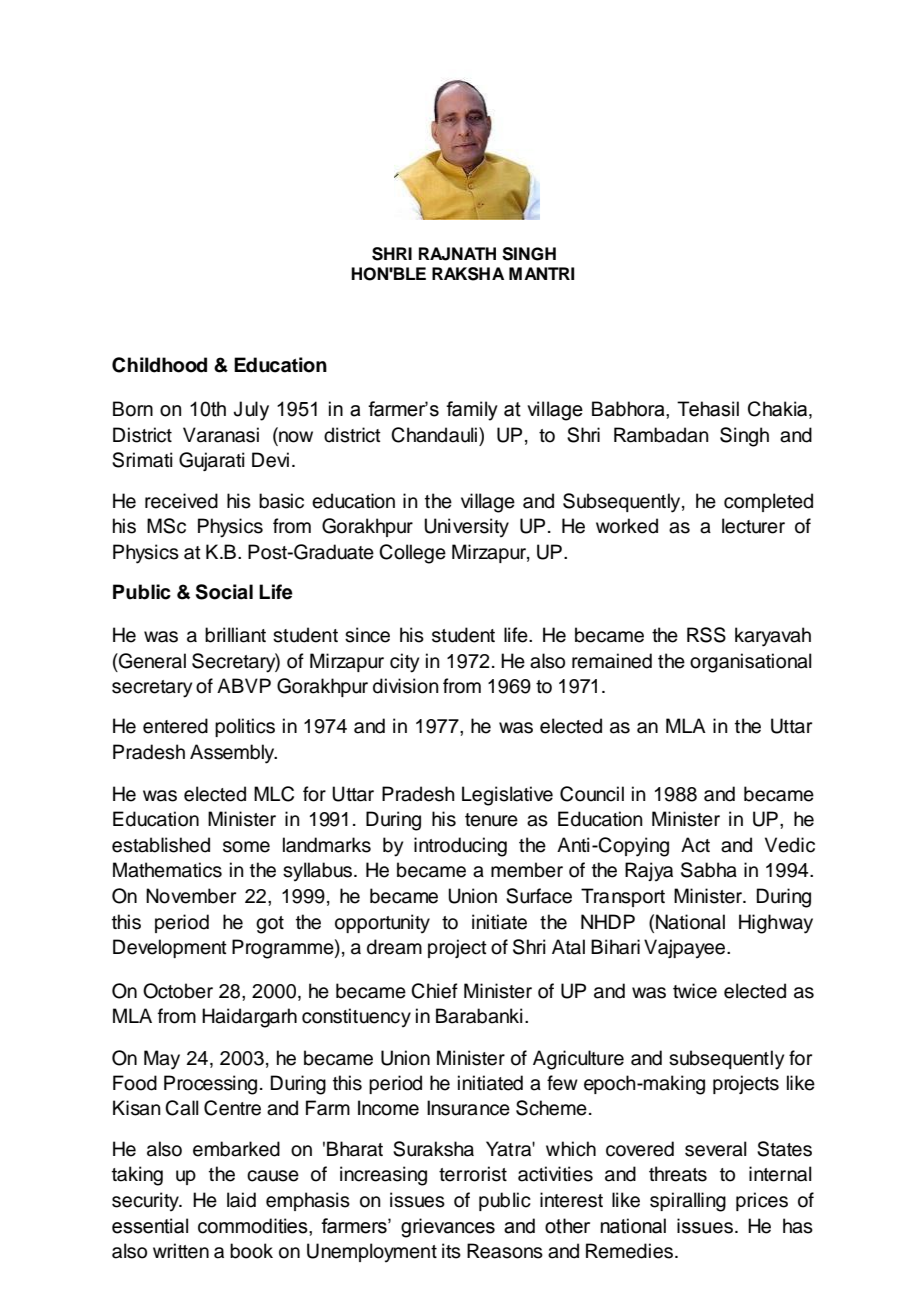 This page has height=1309, width=924. What do you see at coordinates (768, 502) in the page?
I see `completed` at bounding box center [768, 502].
